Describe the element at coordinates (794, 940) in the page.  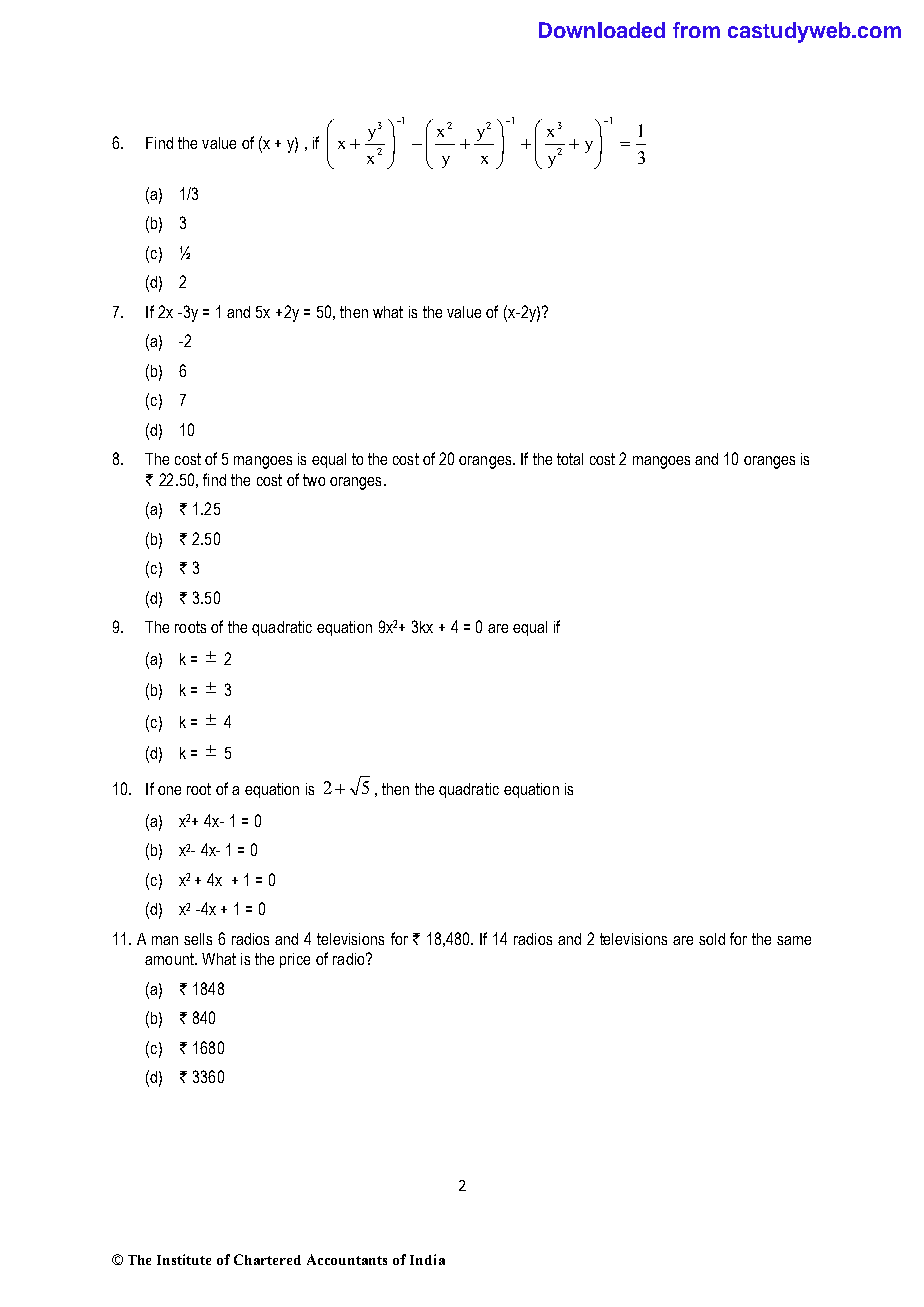
I see `same` at that location.
